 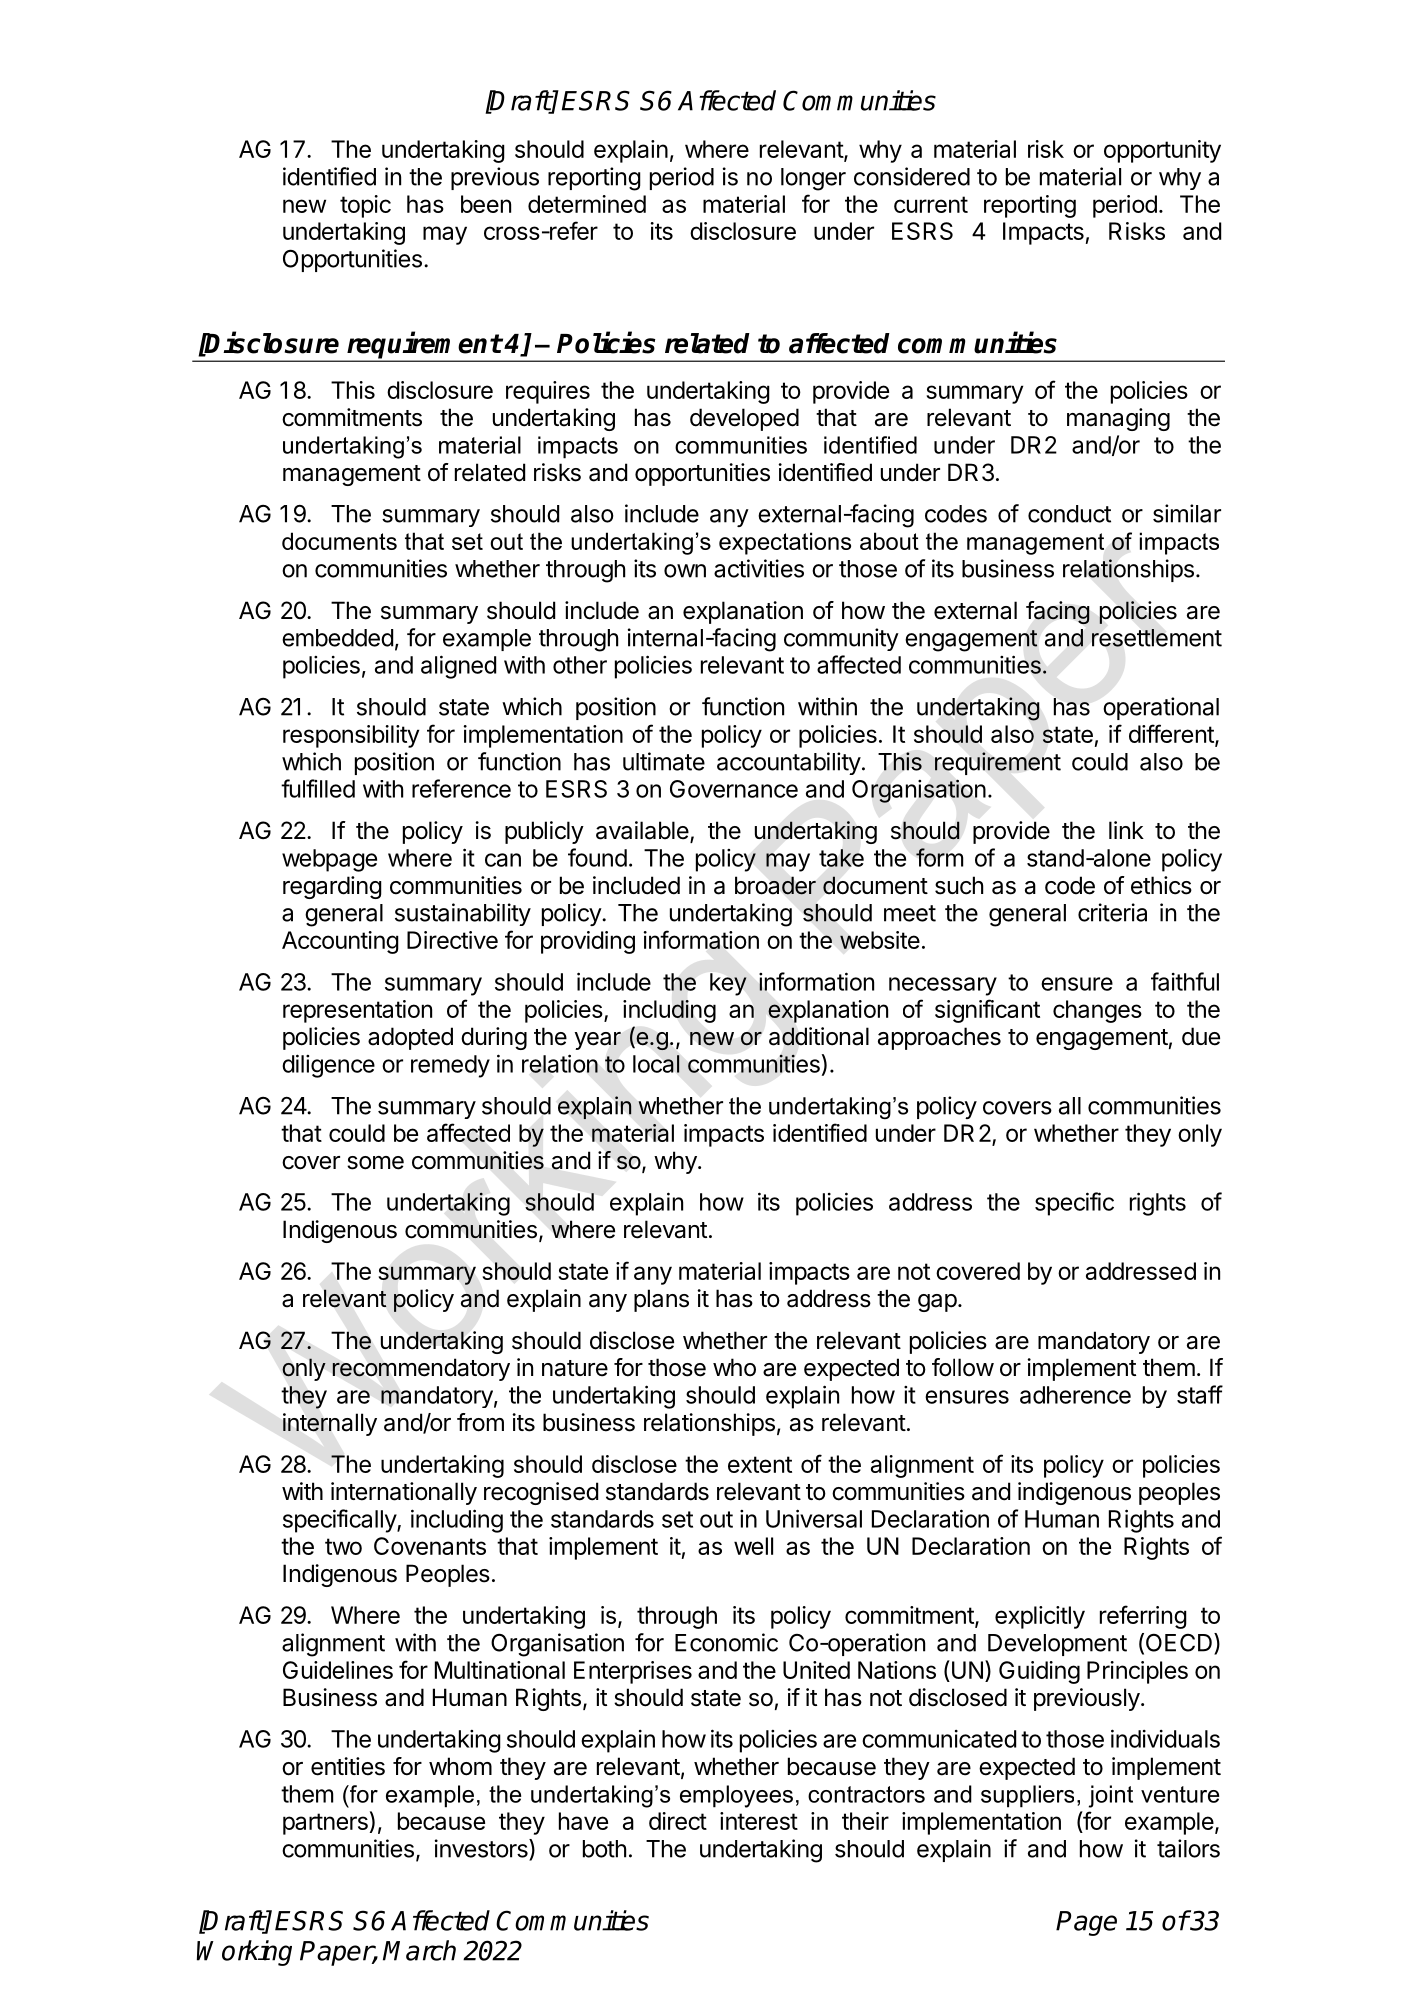 What do you see at coordinates (1162, 151) in the screenshot?
I see `opportunity` at bounding box center [1162, 151].
